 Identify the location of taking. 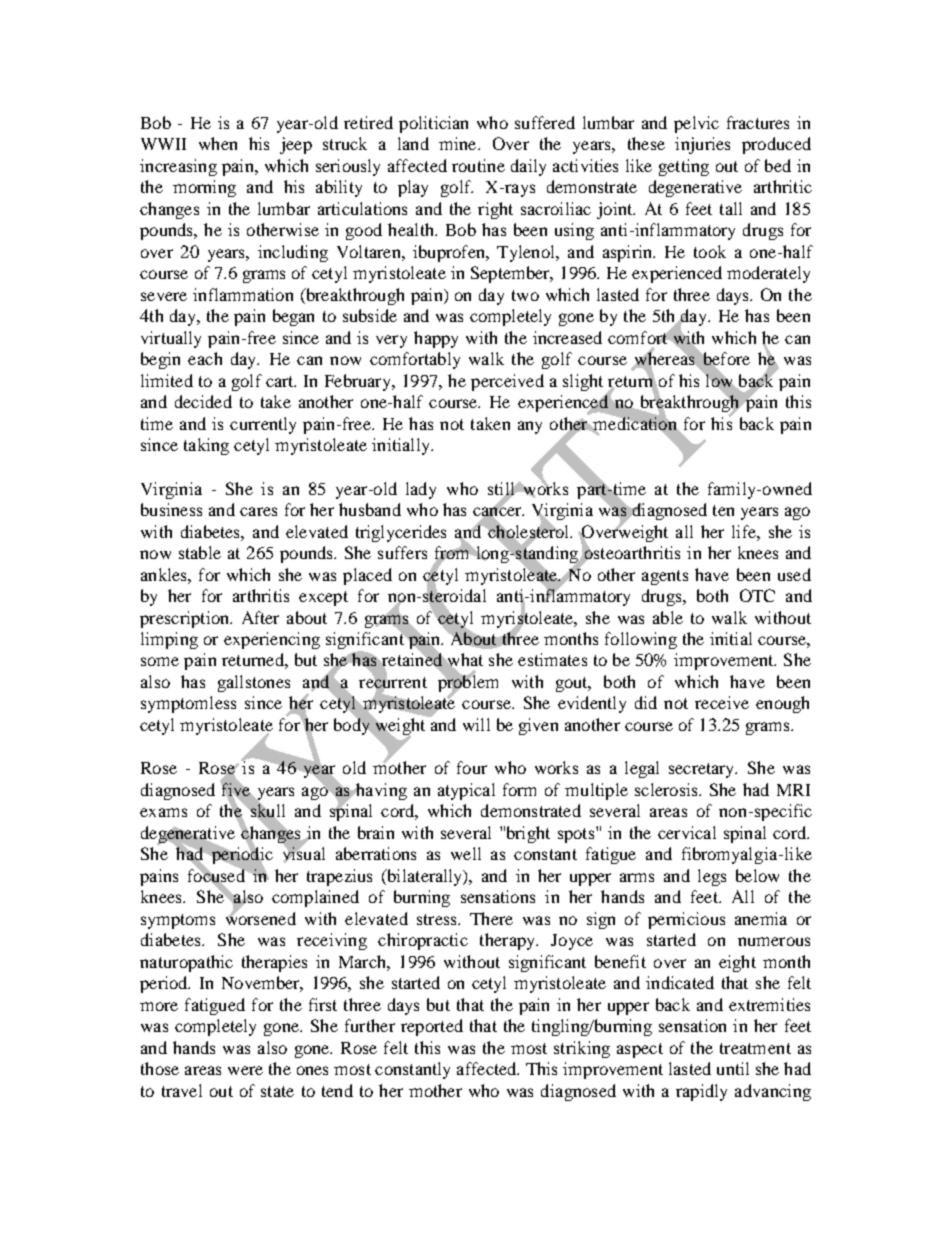
(206, 446).
